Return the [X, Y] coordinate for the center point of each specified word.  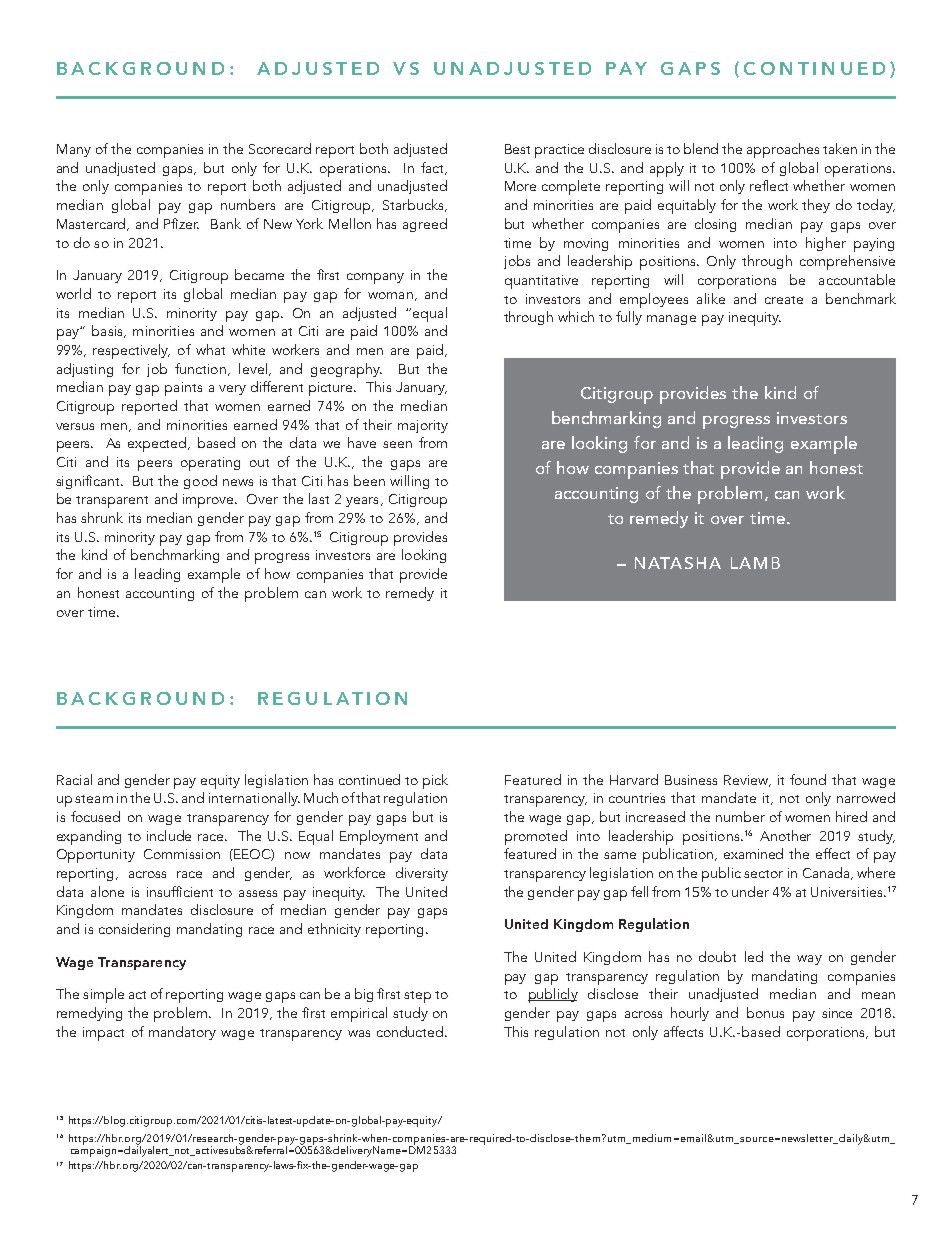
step [417, 997]
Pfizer [181, 223]
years [362, 502]
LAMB [755, 563]
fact [433, 168]
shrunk [102, 517]
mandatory [182, 1033]
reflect [769, 185]
